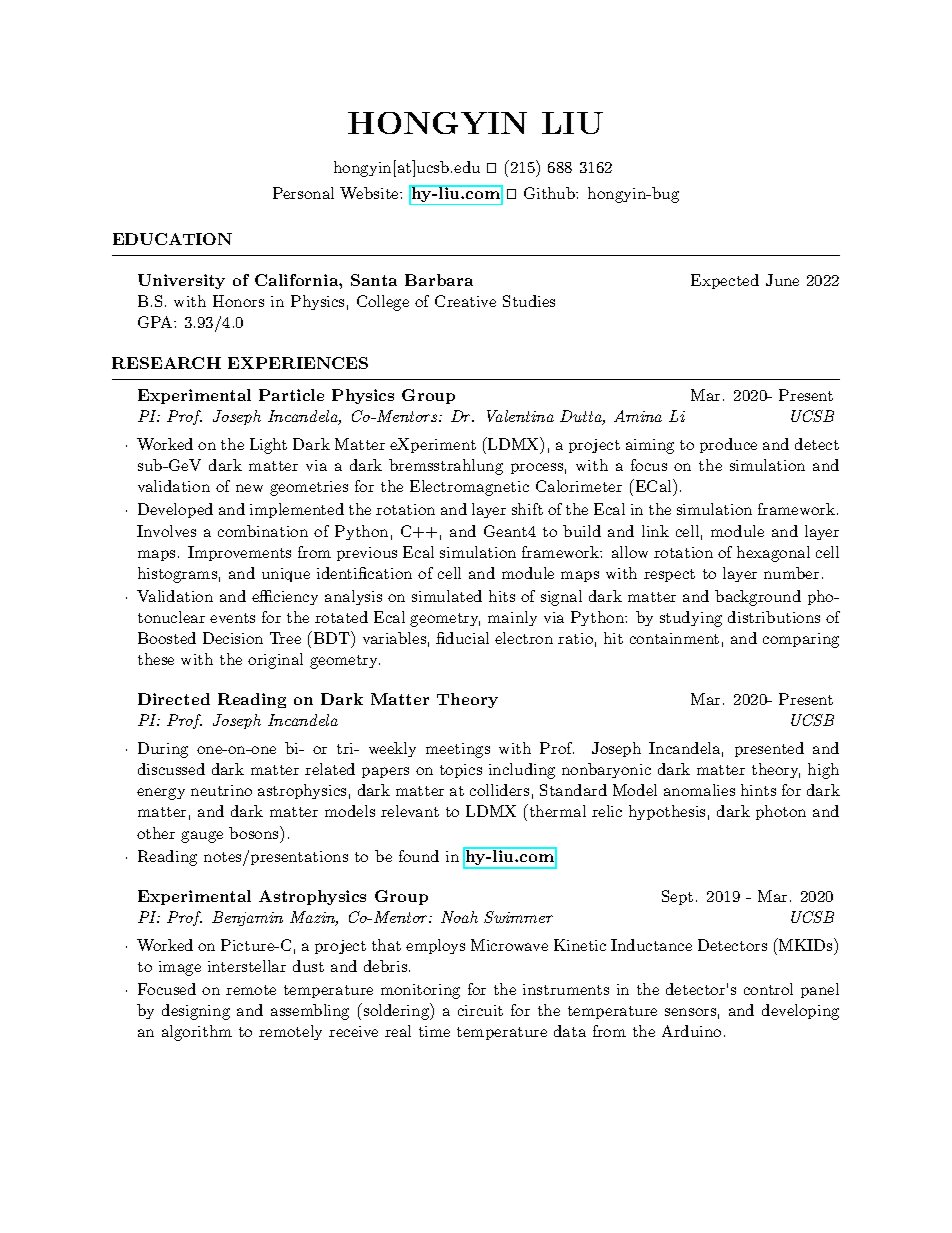  I want to click on designing, so click(196, 1012).
